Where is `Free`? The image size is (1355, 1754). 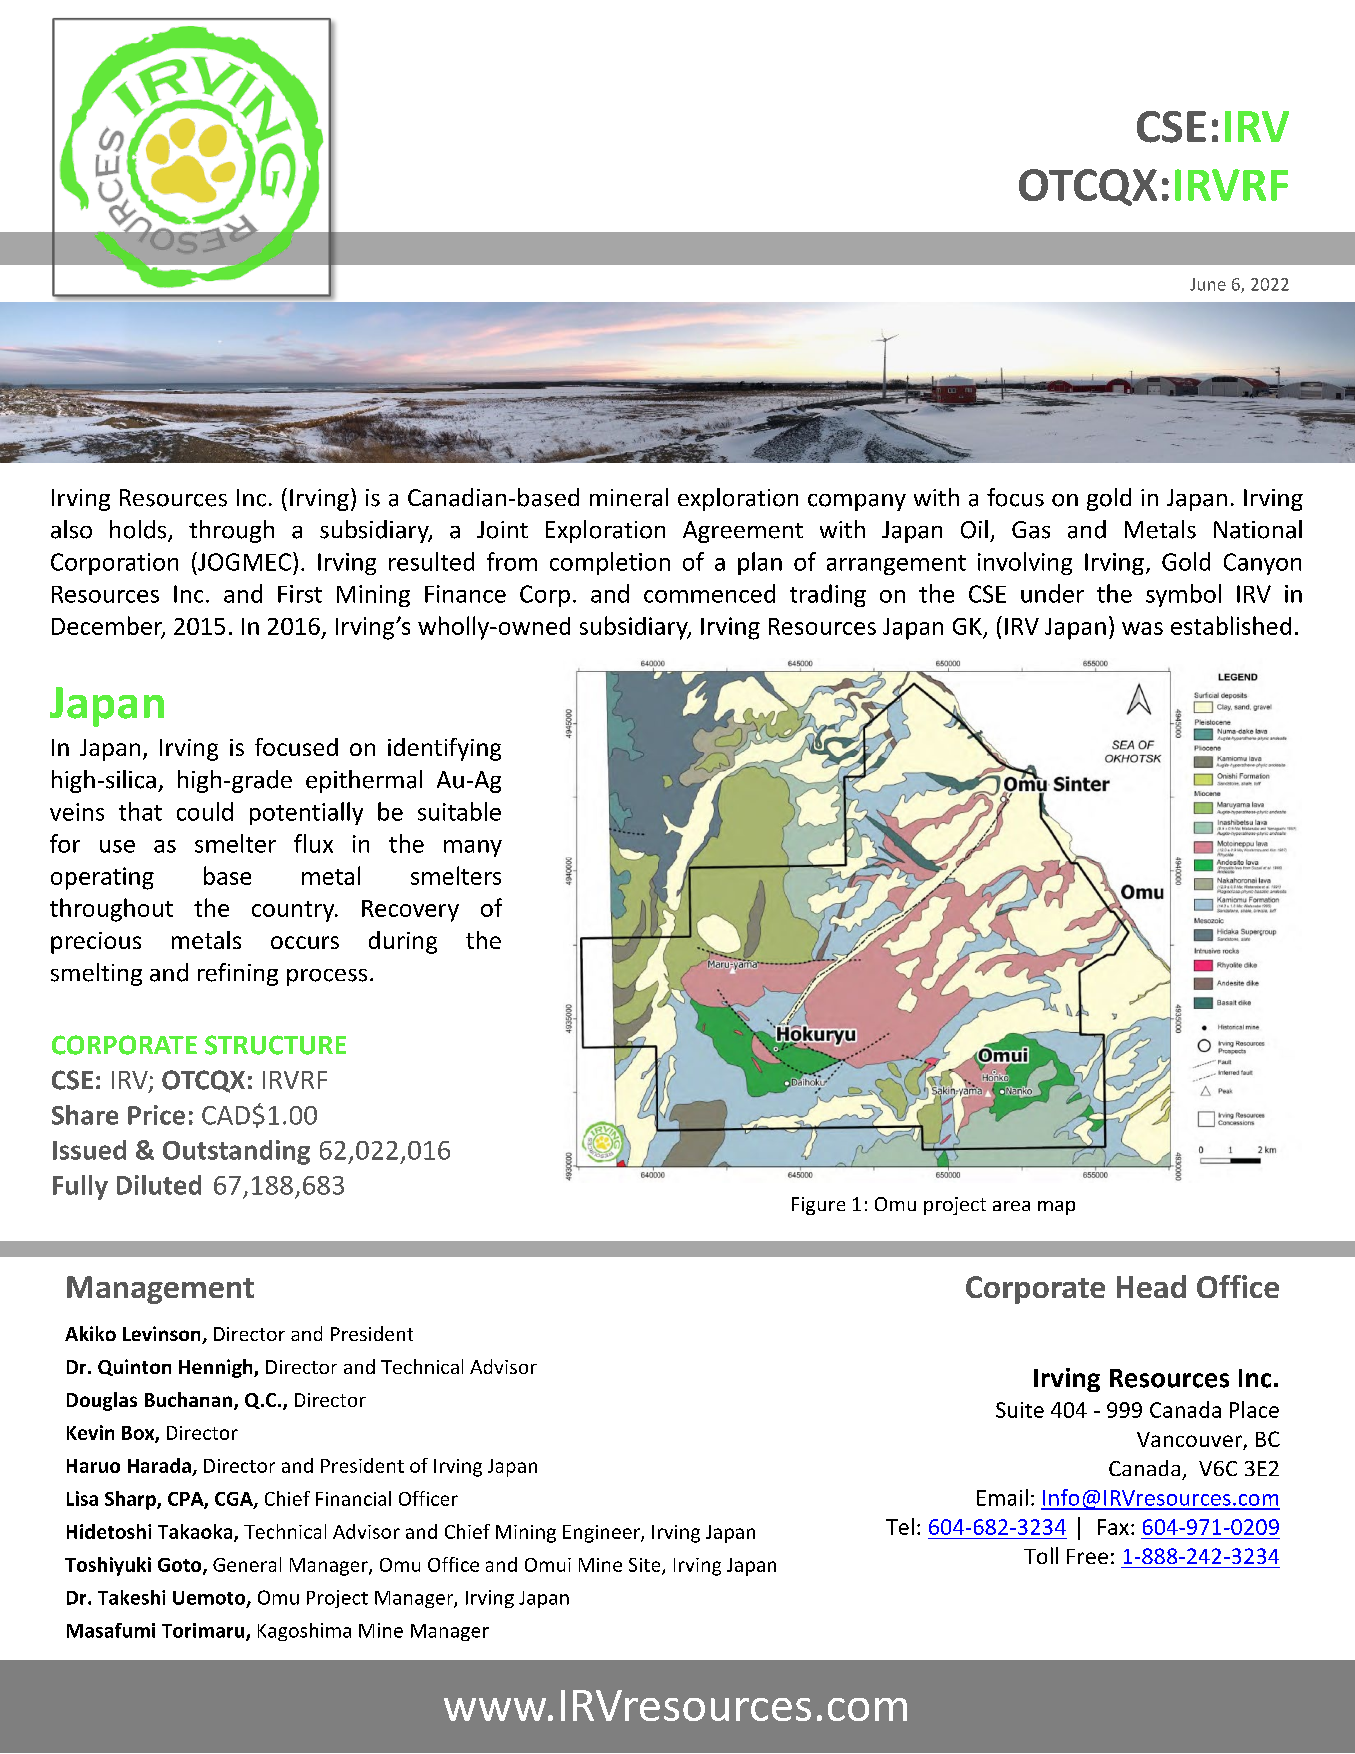
Free is located at coordinates (1087, 1556).
